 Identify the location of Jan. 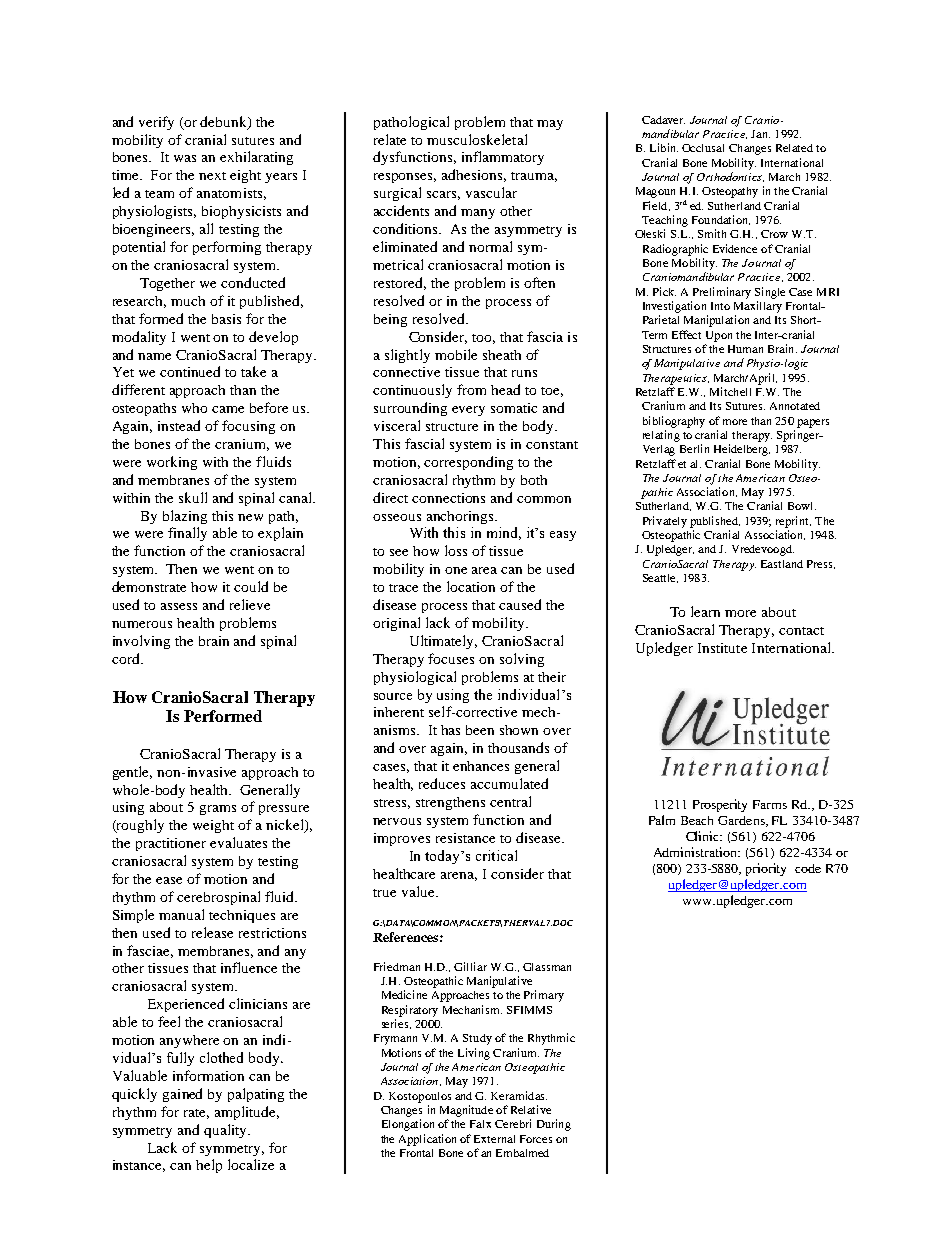
(760, 134).
